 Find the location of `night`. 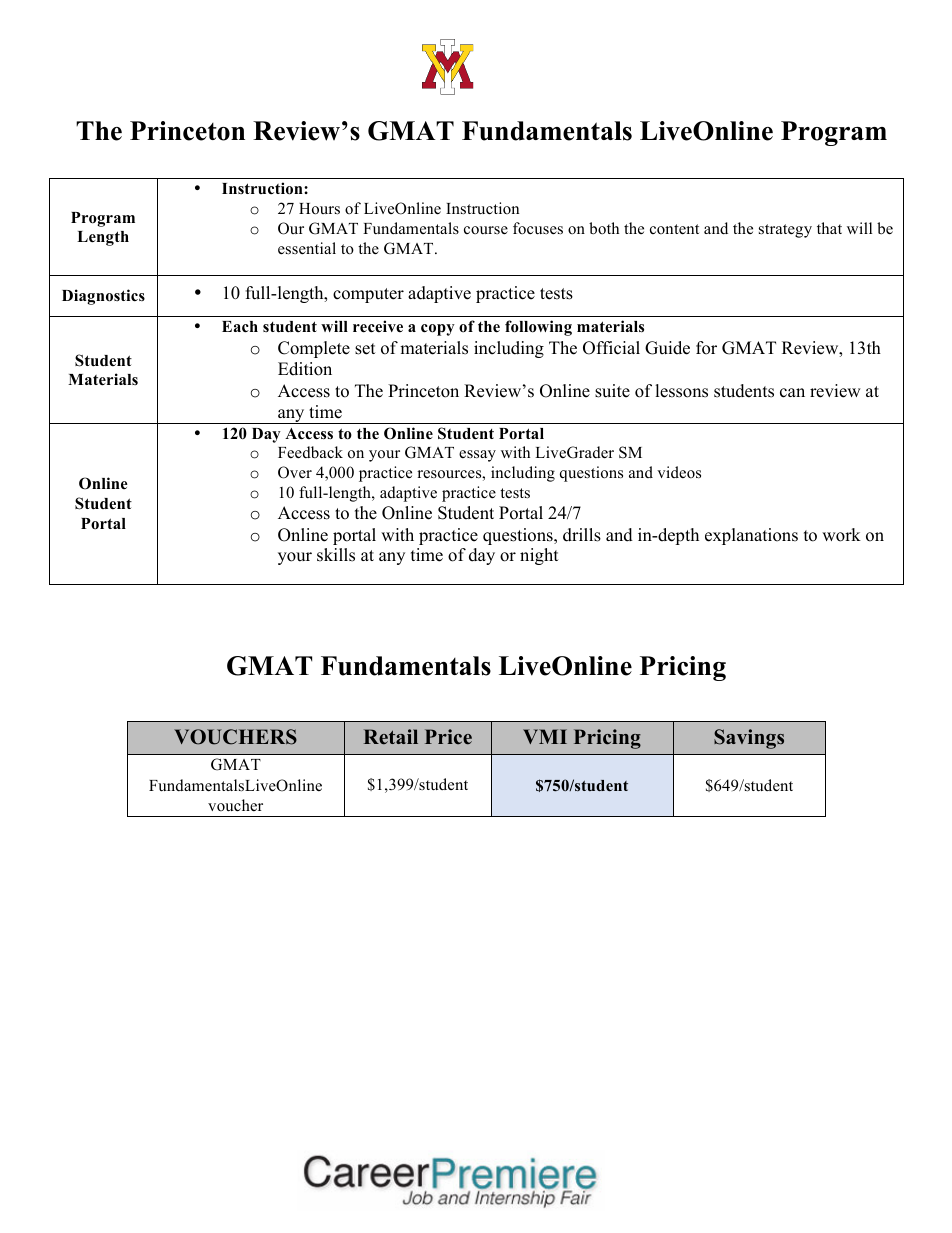

night is located at coordinates (539, 556).
